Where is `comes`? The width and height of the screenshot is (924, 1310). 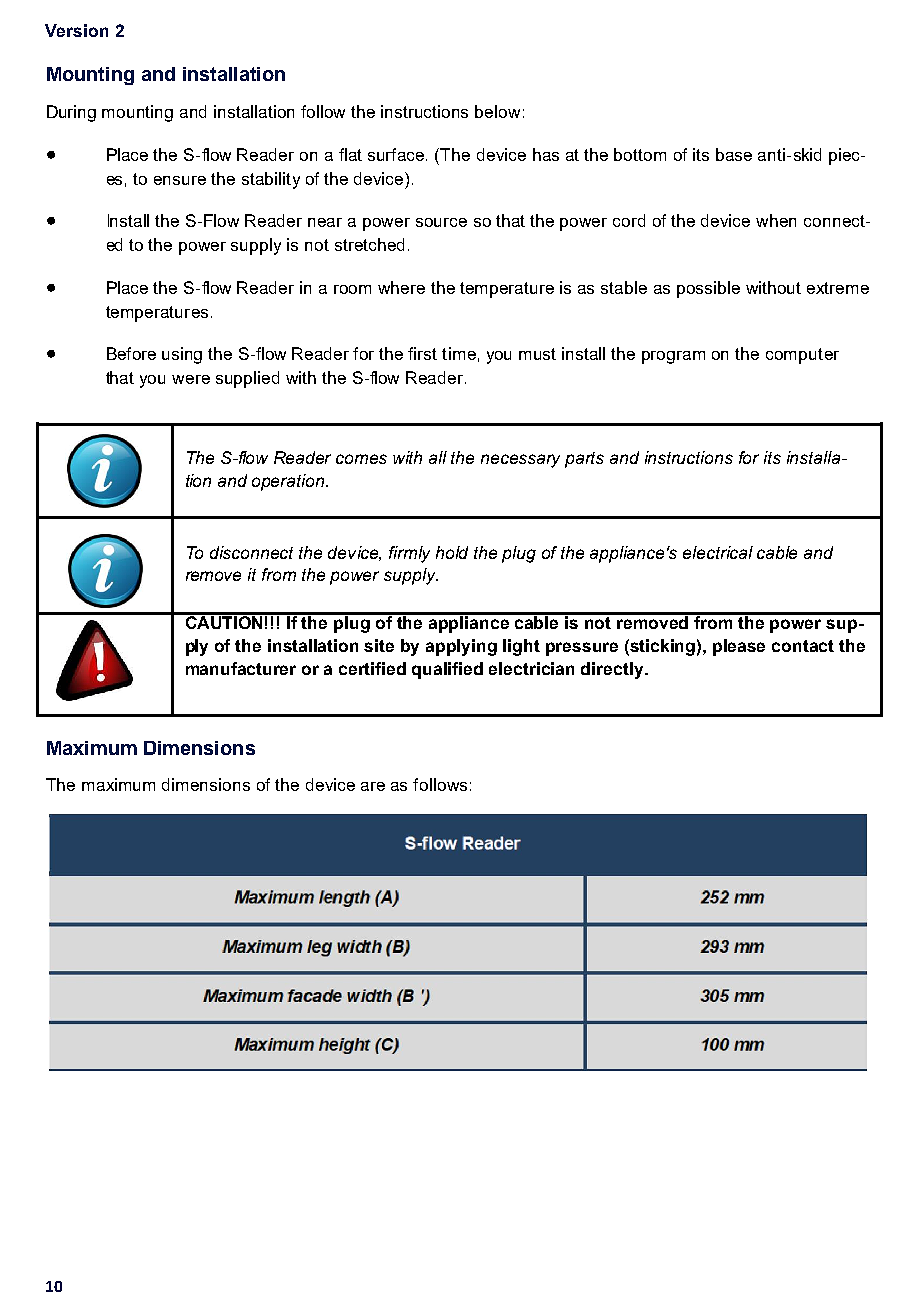
comes is located at coordinates (361, 459).
